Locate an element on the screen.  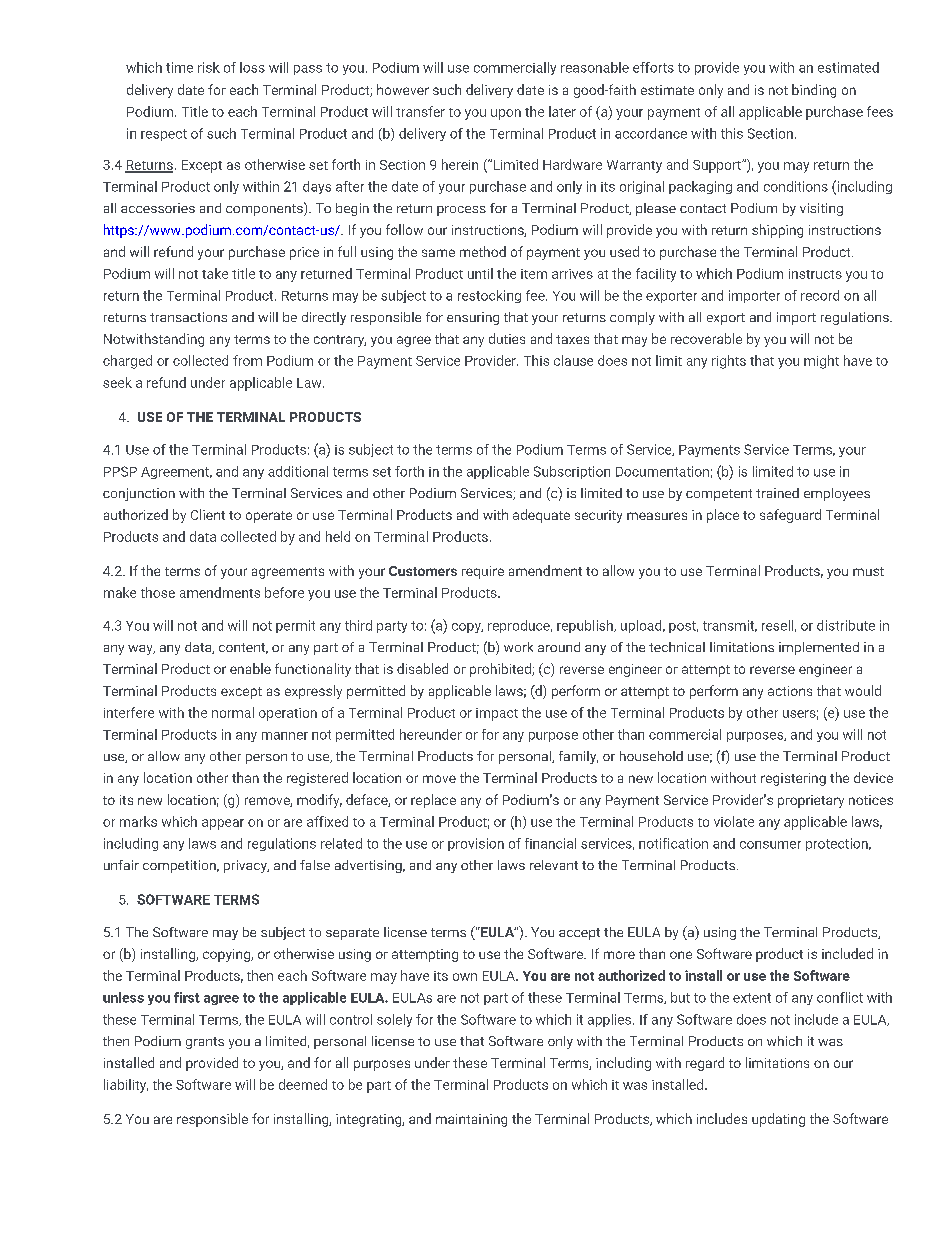
upon is located at coordinates (506, 114).
